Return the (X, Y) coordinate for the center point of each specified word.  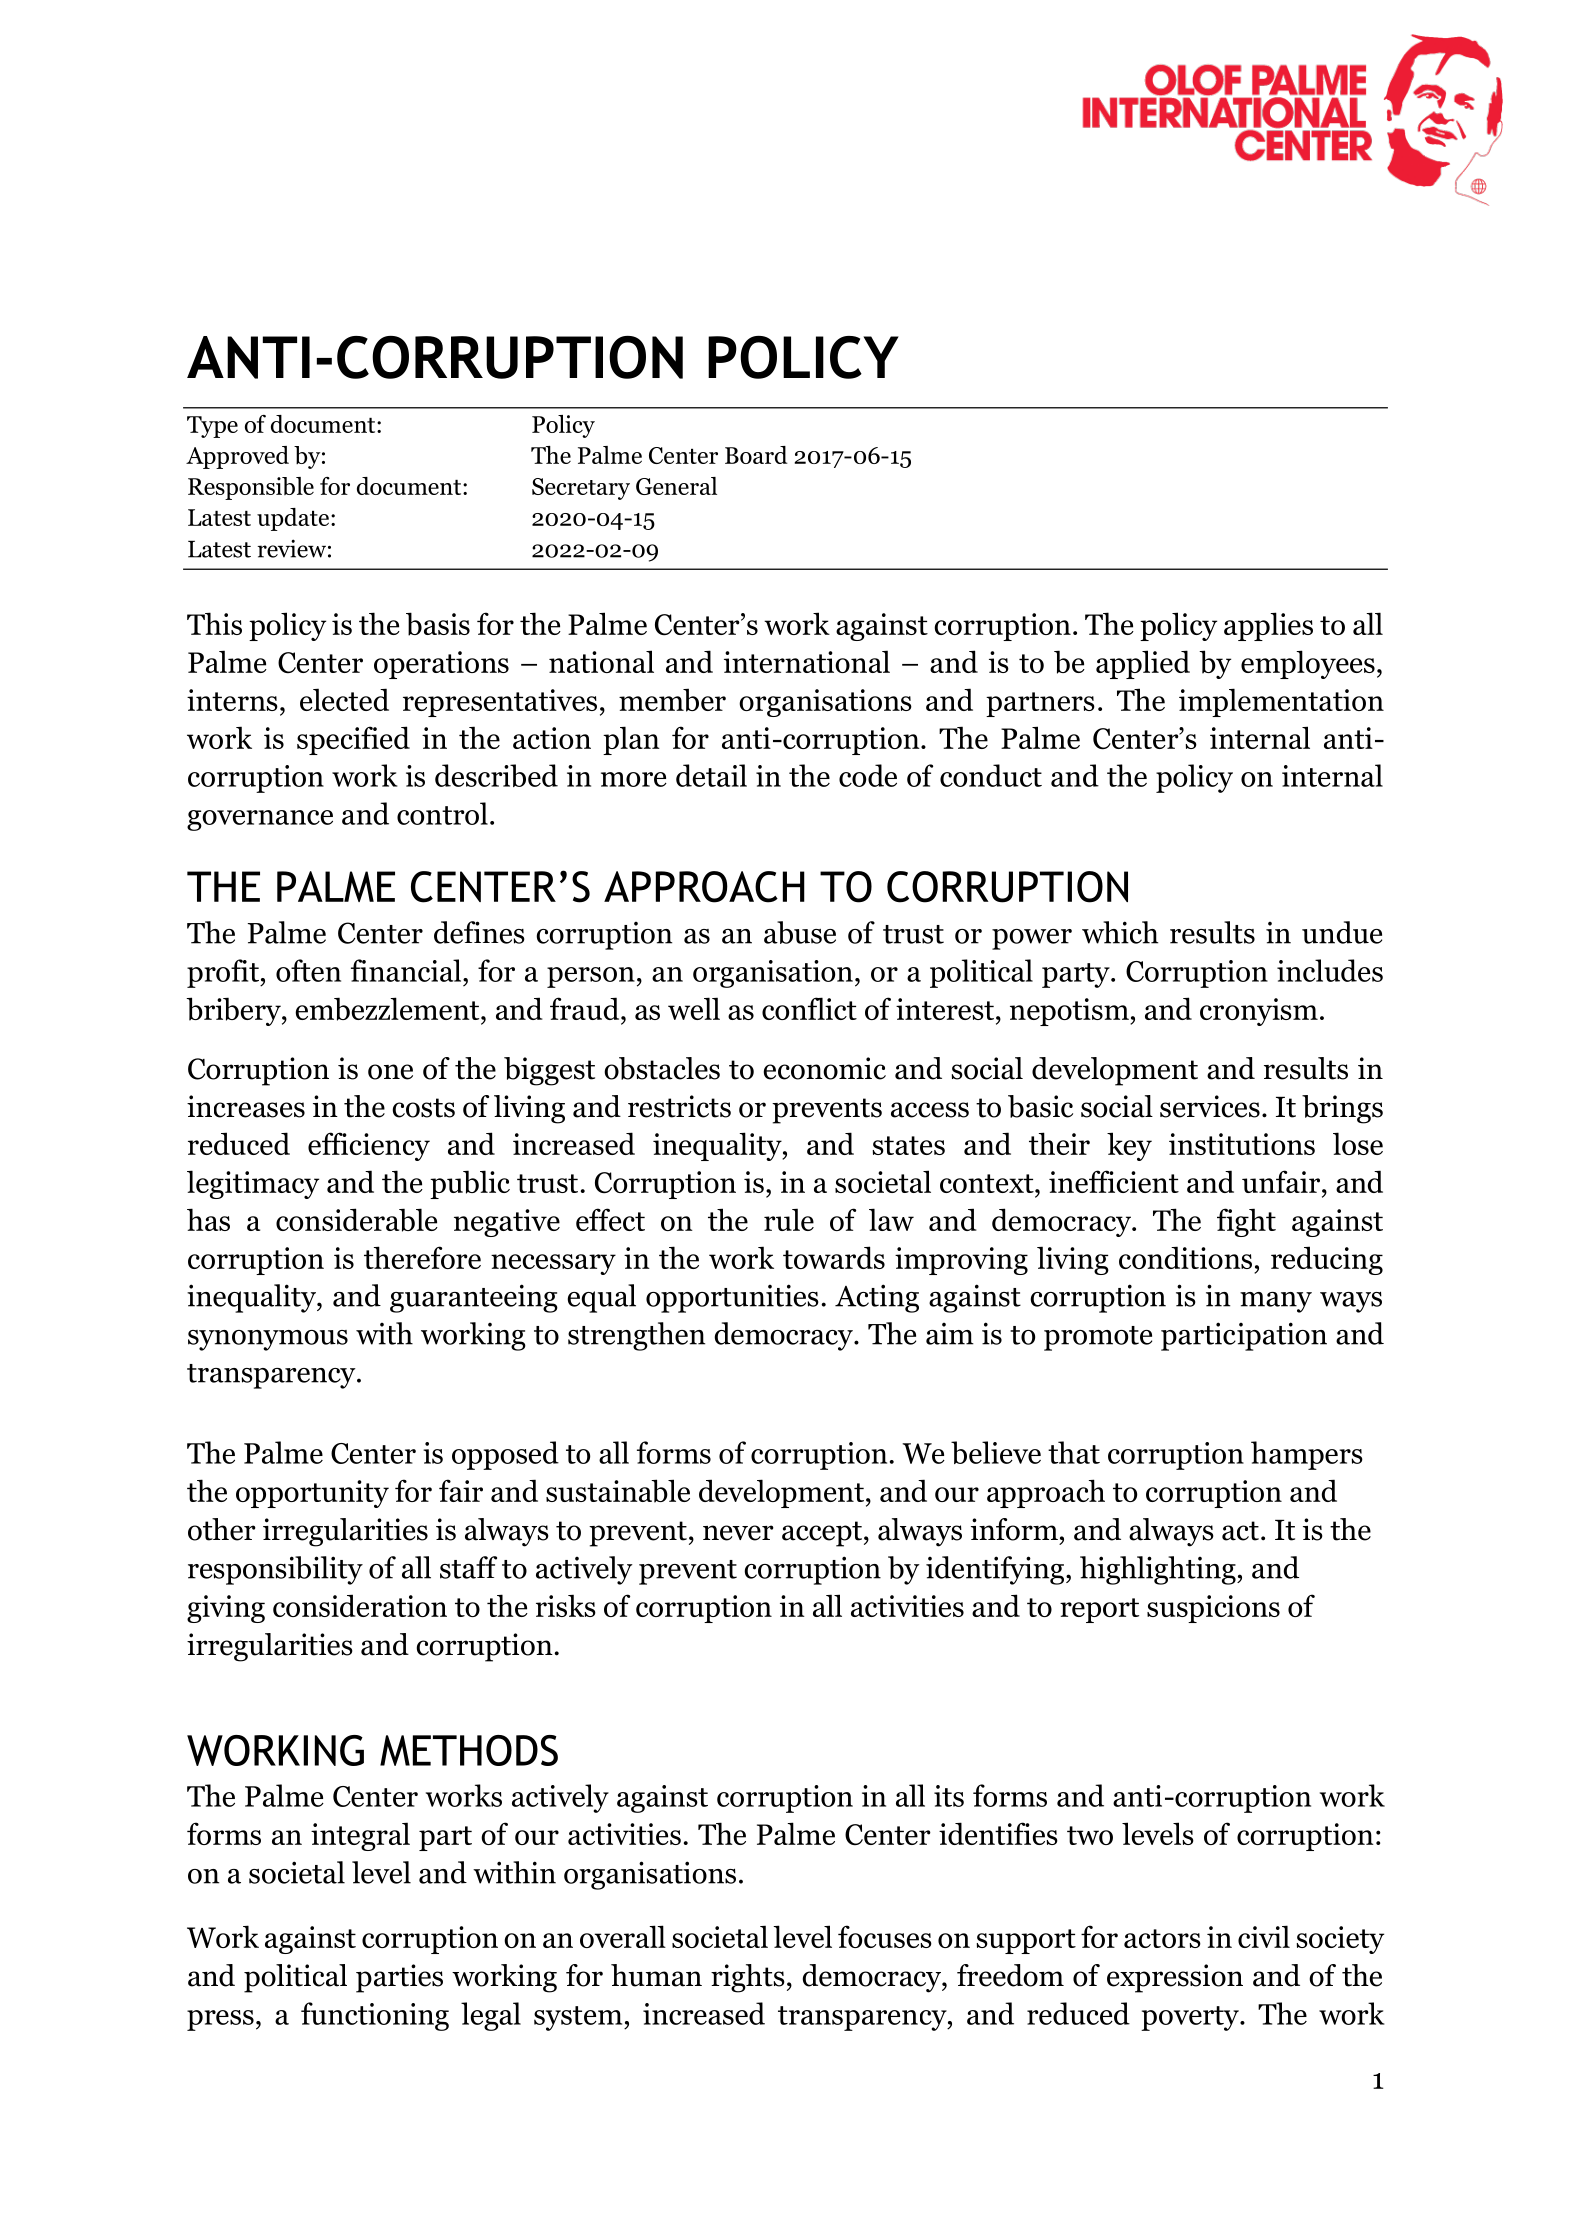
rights (748, 1978)
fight (1246, 1222)
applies (1268, 626)
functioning (375, 2016)
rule (789, 1219)
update (293, 519)
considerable (357, 1220)
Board (756, 455)
